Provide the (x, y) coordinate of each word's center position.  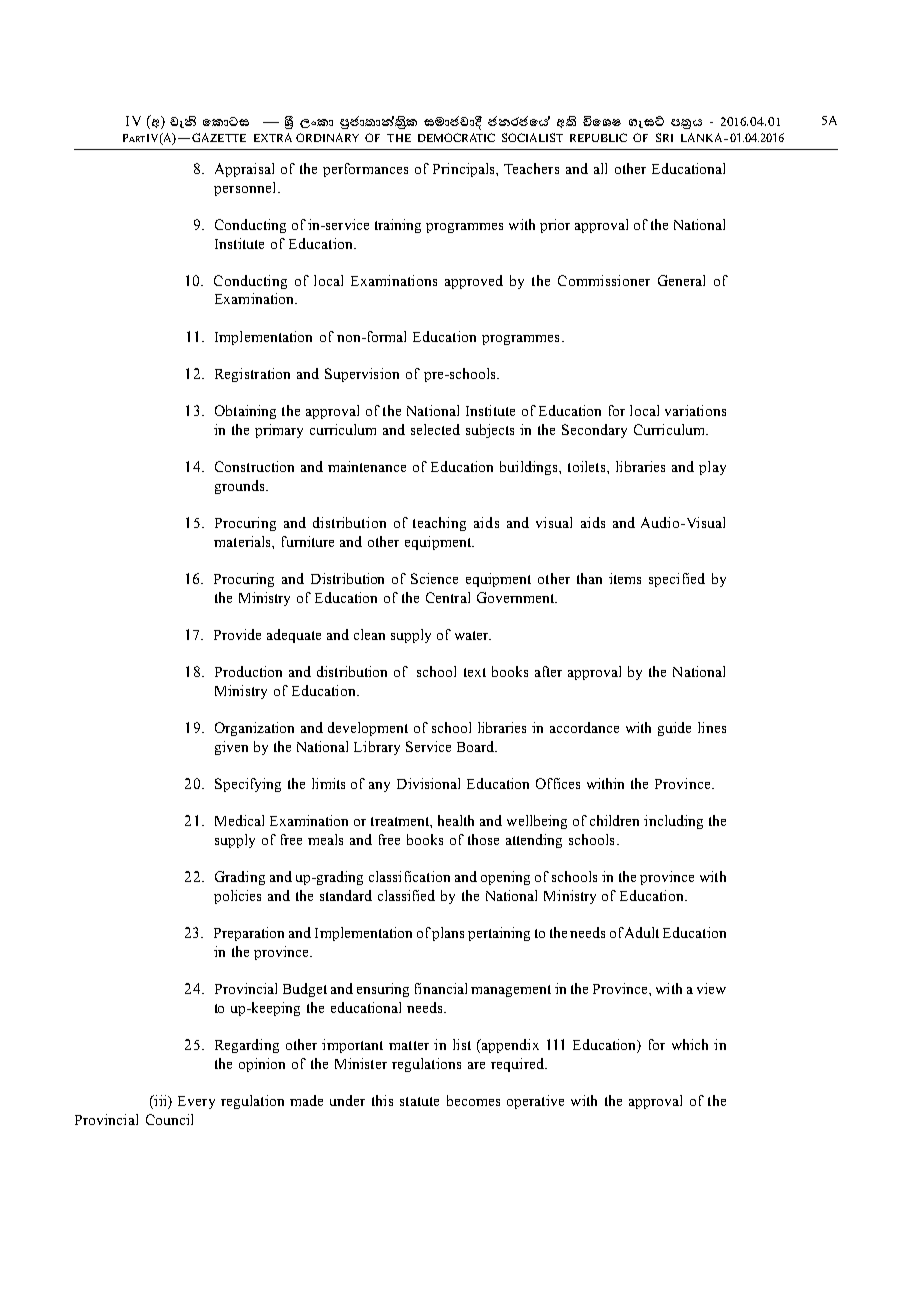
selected (435, 429)
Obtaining (245, 412)
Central (448, 597)
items (625, 578)
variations (695, 410)
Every (196, 1102)
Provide (237, 634)
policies (237, 897)
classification (409, 876)
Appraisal (244, 170)
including (673, 822)
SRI (664, 137)
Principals (465, 170)
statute (419, 1101)
